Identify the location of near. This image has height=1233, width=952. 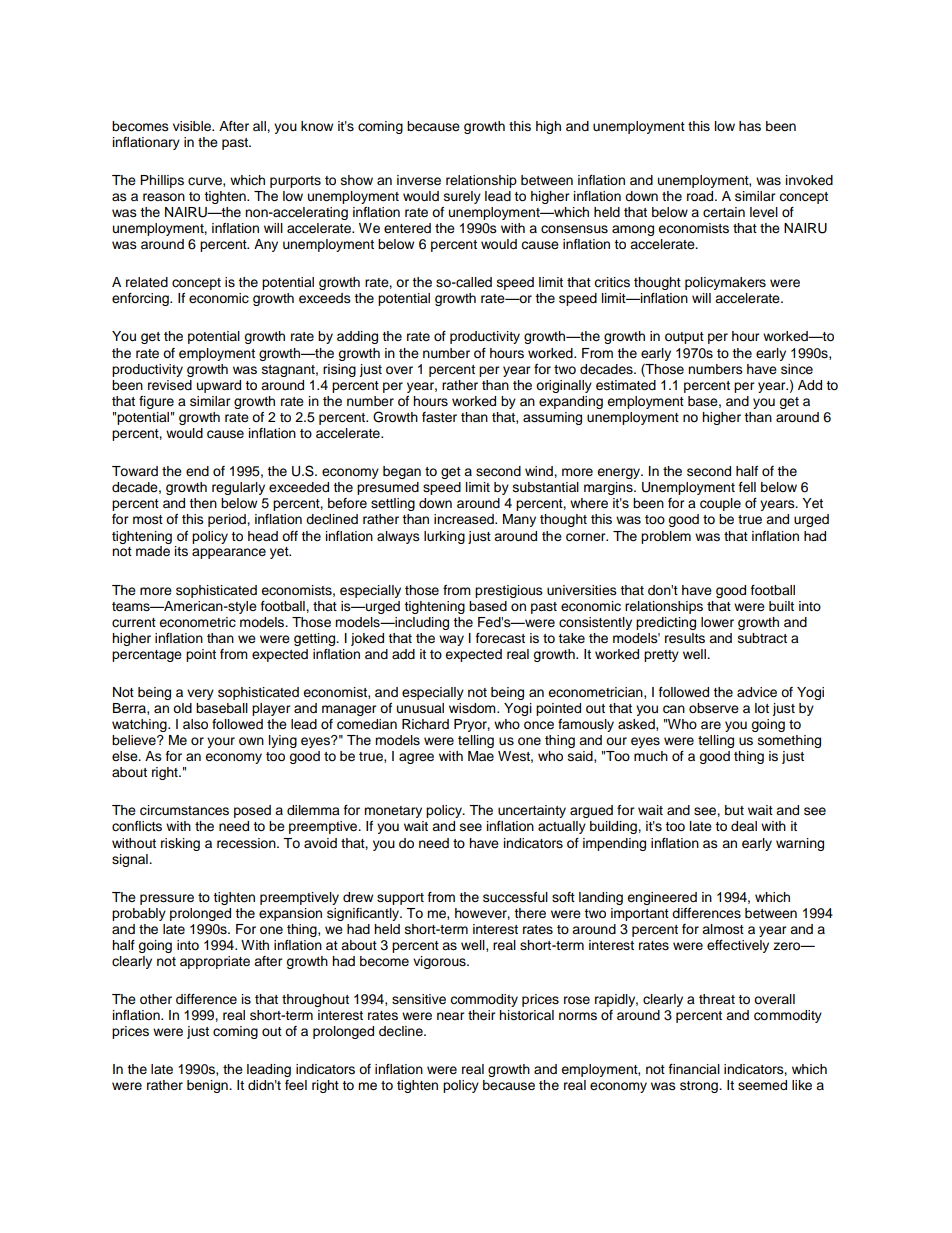
(451, 1016).
